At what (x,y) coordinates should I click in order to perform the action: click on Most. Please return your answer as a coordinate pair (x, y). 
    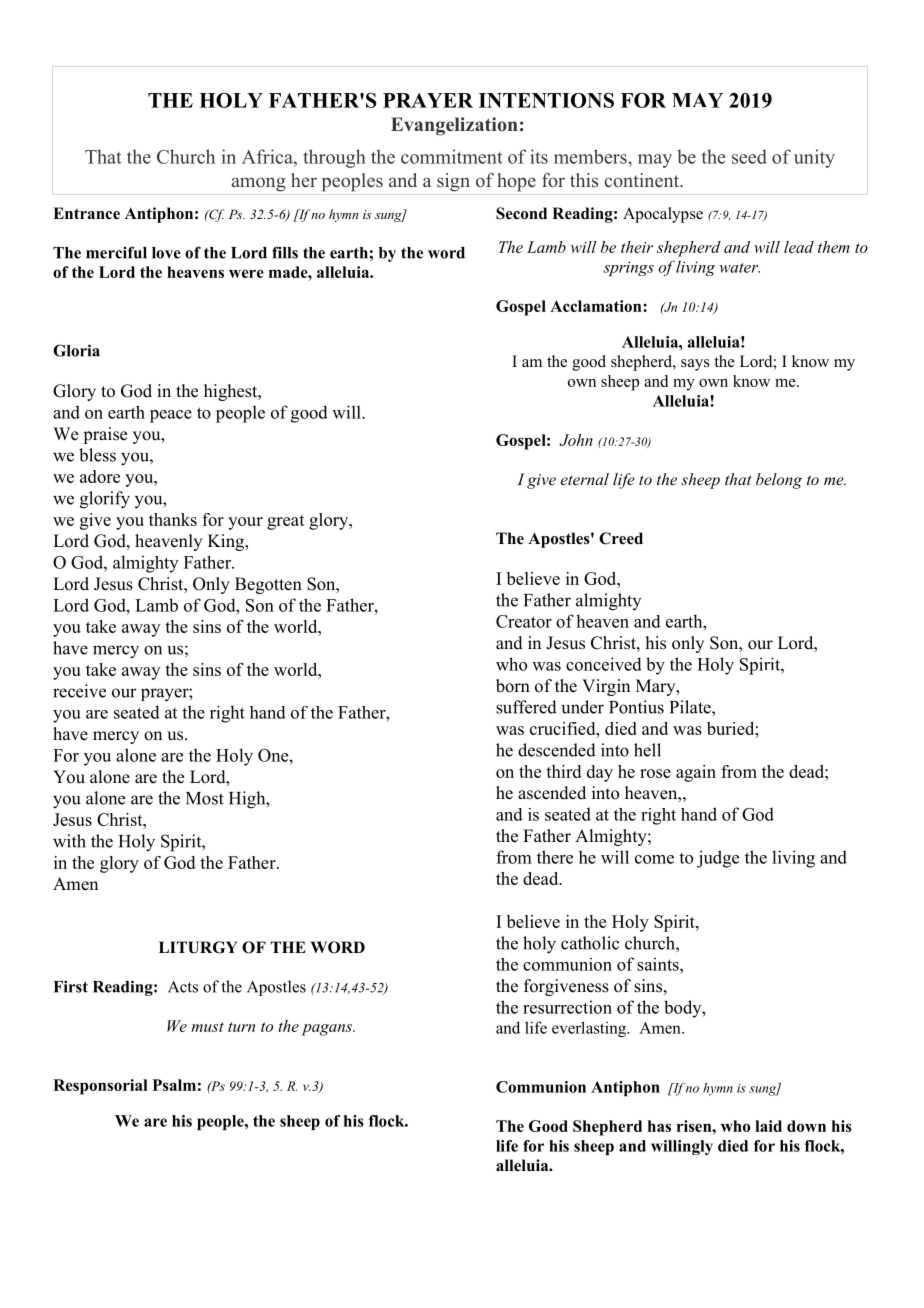
    Looking at the image, I should click on (205, 798).
